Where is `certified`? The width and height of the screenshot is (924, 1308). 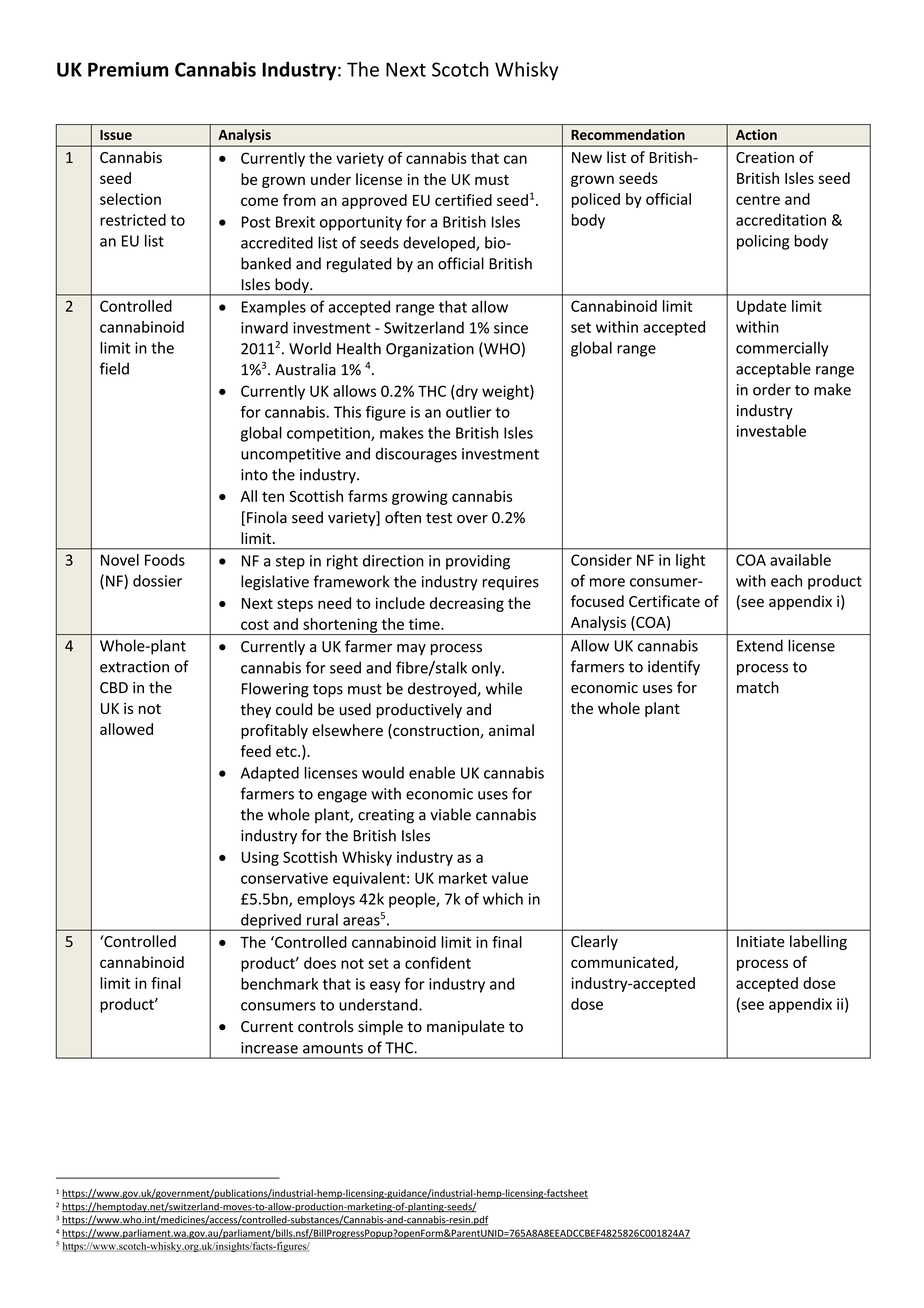
certified is located at coordinates (463, 200).
